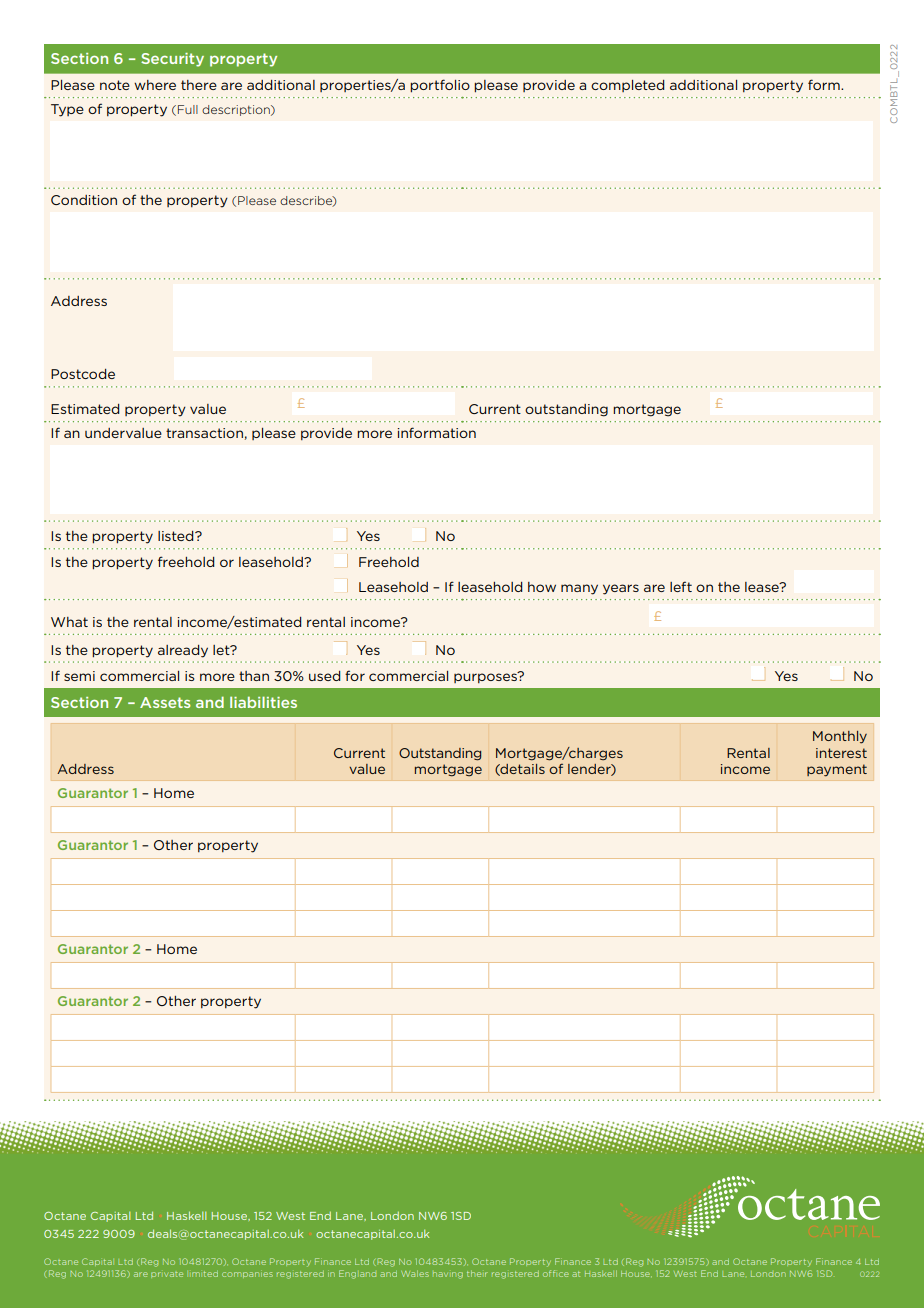 This image has height=1308, width=924. What do you see at coordinates (204, 433) in the image?
I see `transaction` at bounding box center [204, 433].
